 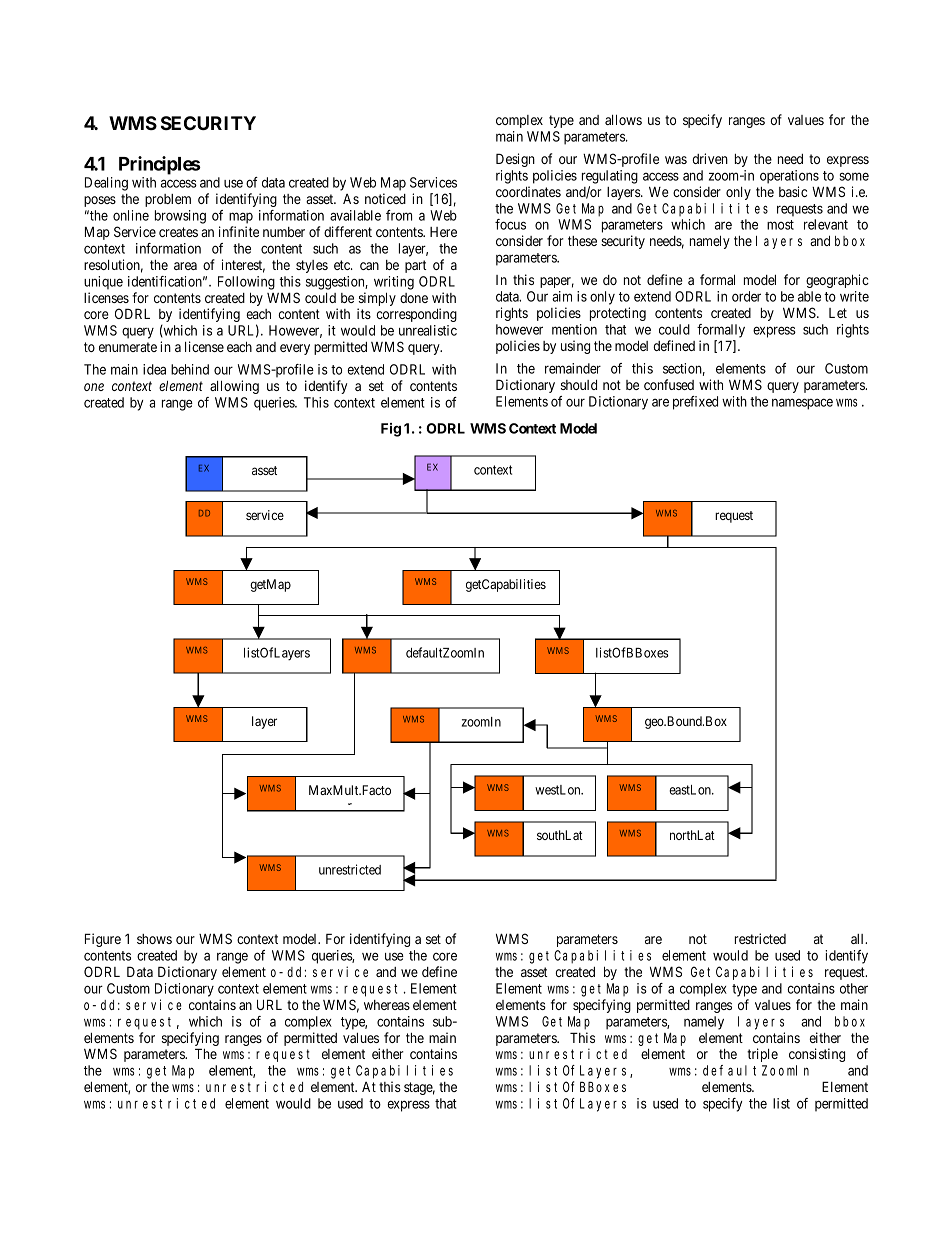 What do you see at coordinates (154, 939) in the document?
I see `shows` at bounding box center [154, 939].
